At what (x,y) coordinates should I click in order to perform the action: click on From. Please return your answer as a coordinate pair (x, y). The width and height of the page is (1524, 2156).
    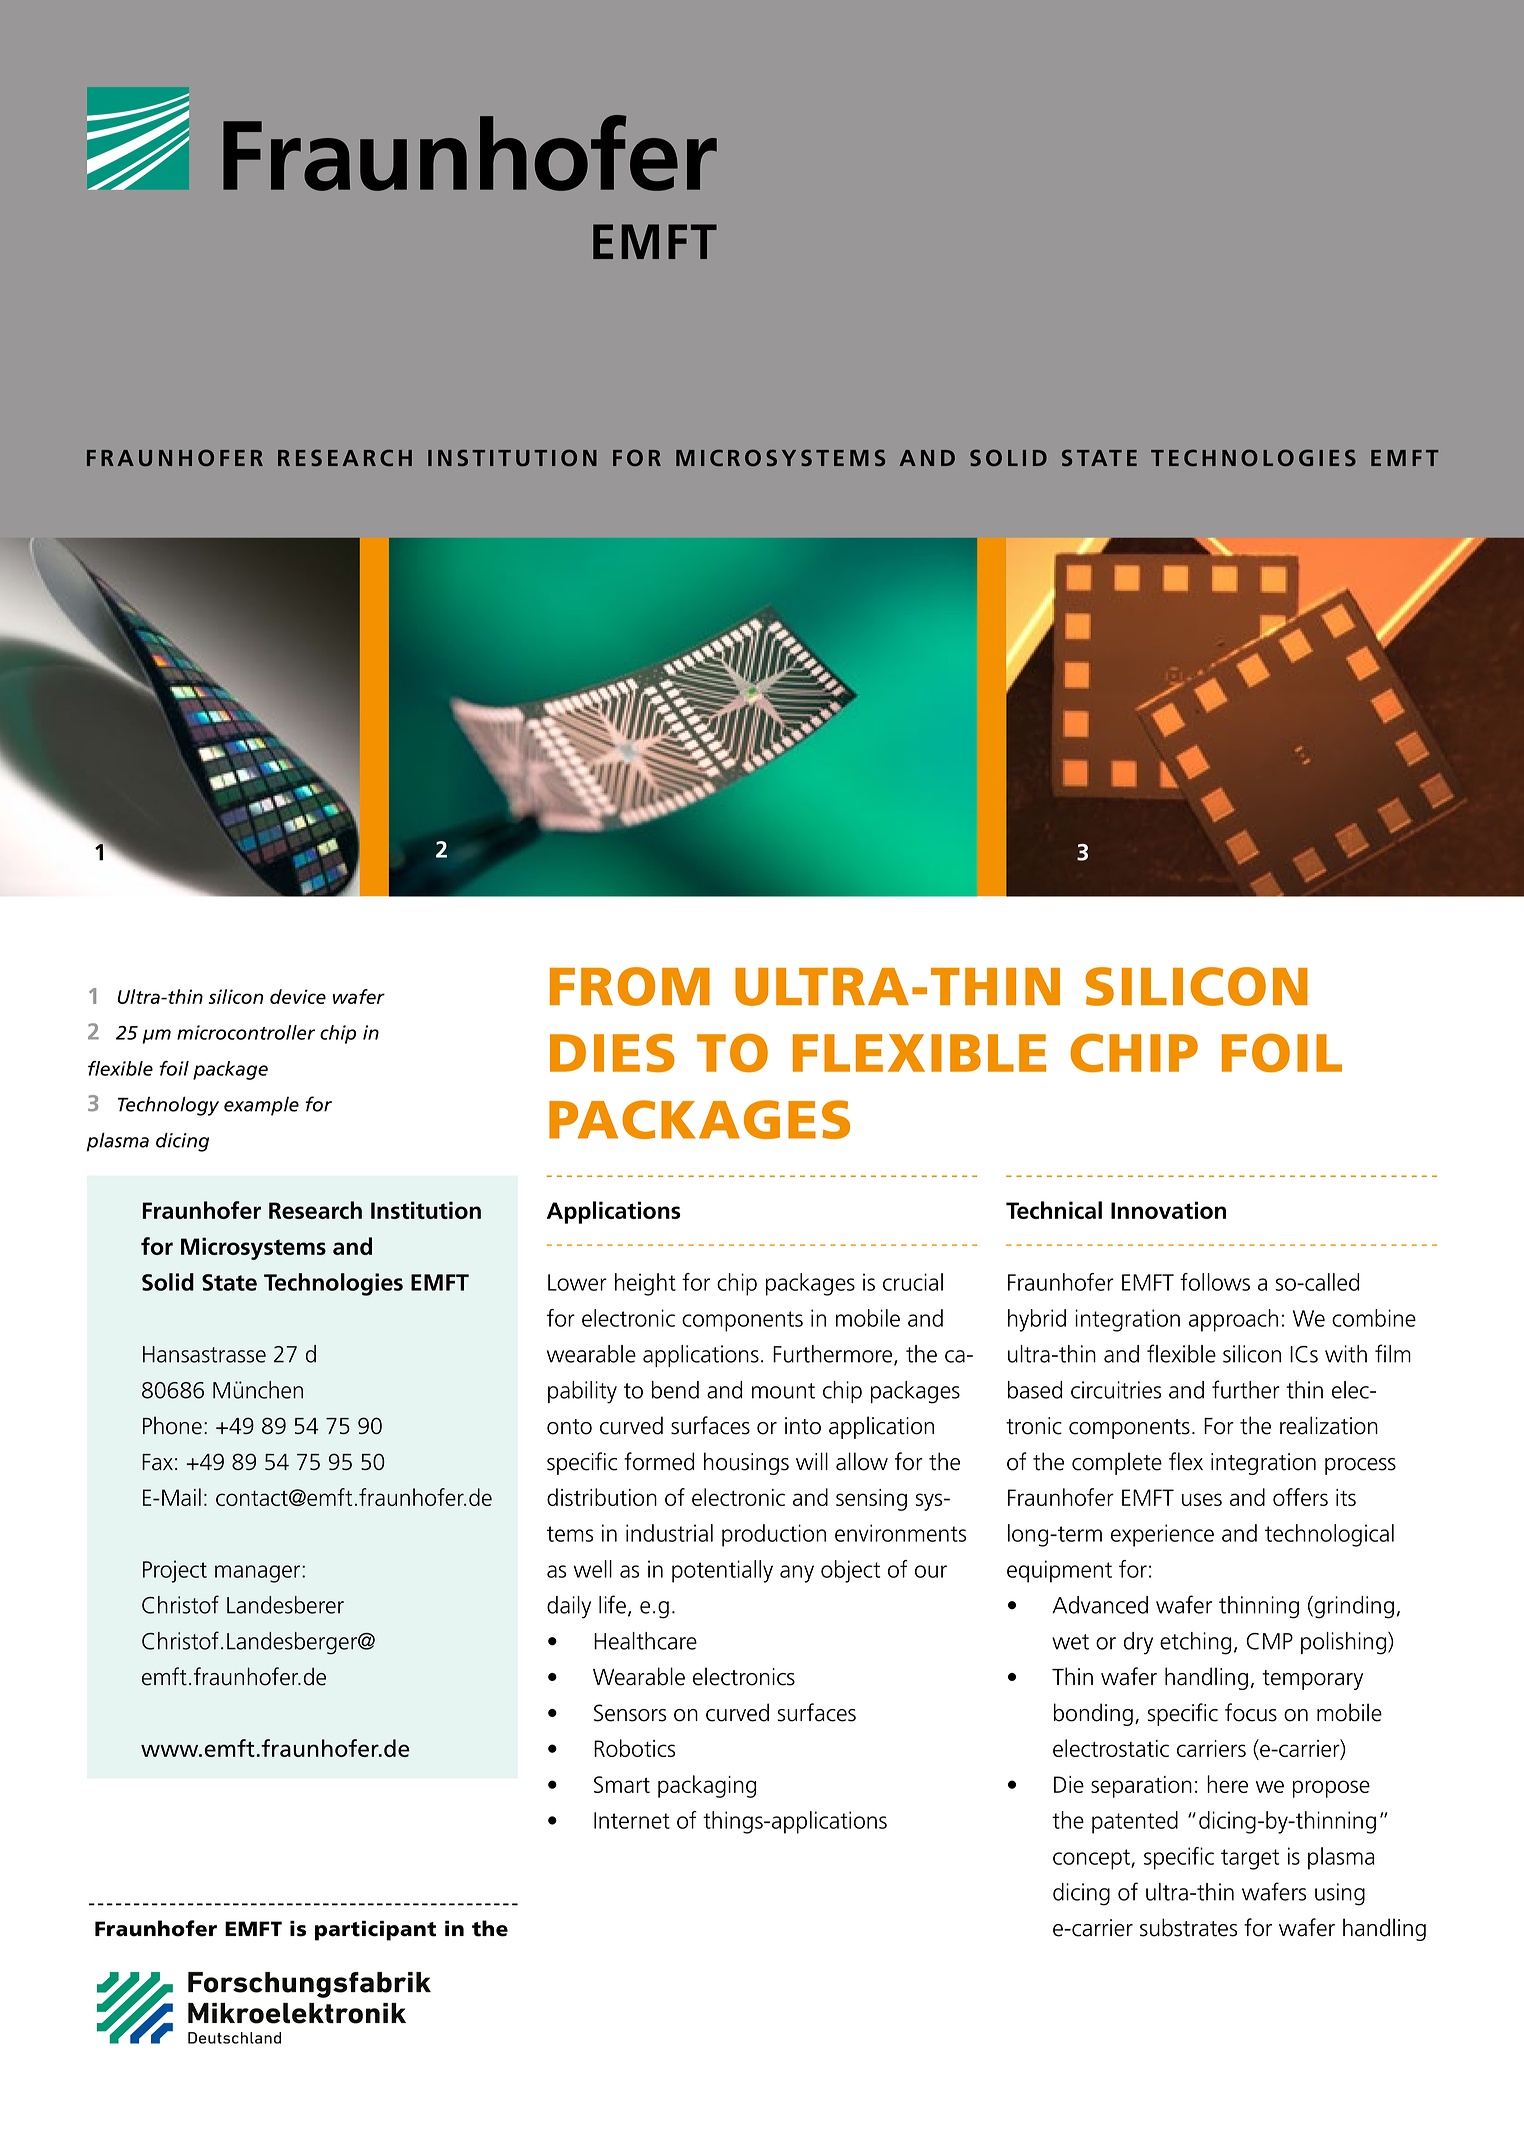
    Looking at the image, I should click on (630, 986).
